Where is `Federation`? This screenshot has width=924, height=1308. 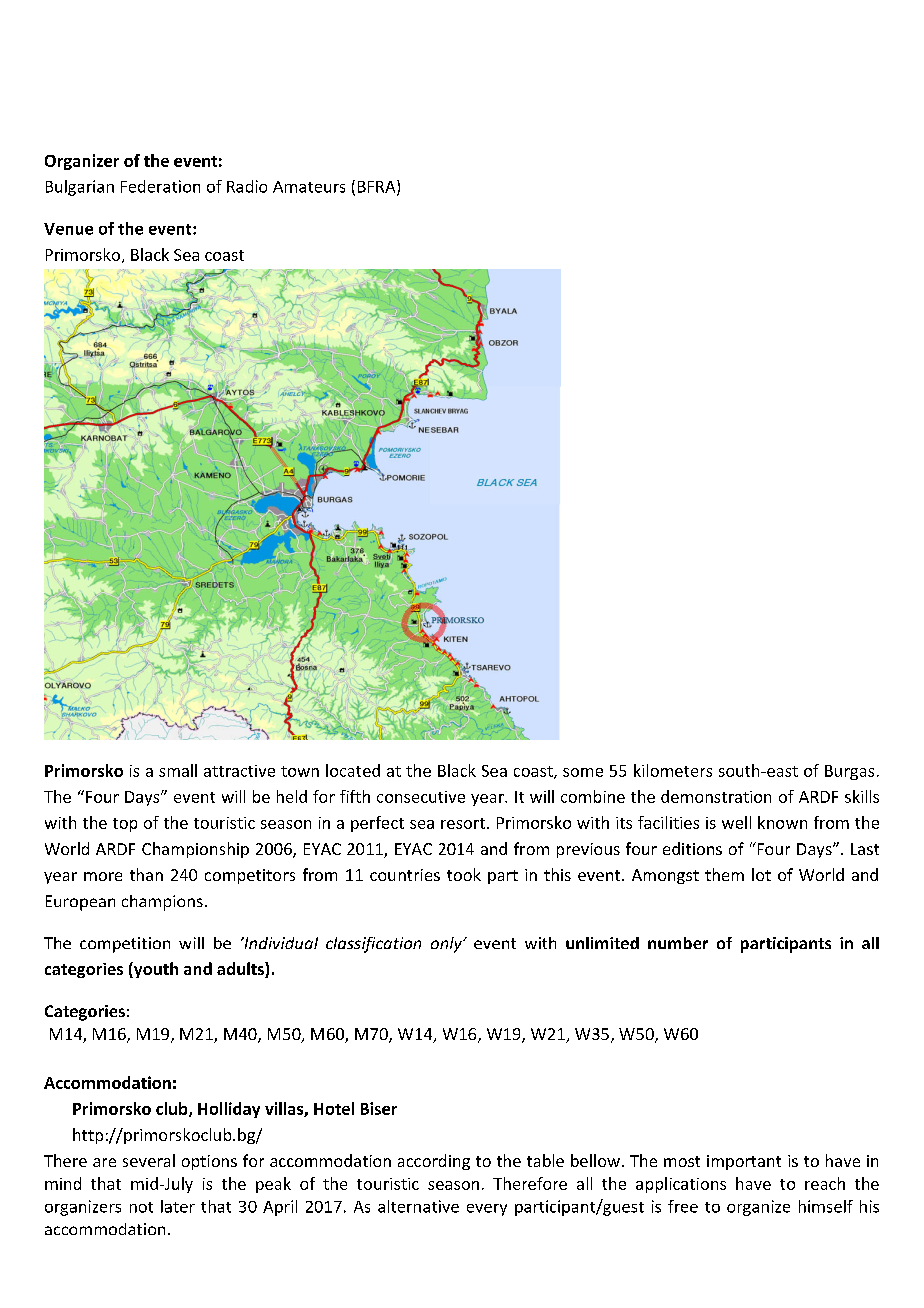
Federation is located at coordinates (160, 186).
